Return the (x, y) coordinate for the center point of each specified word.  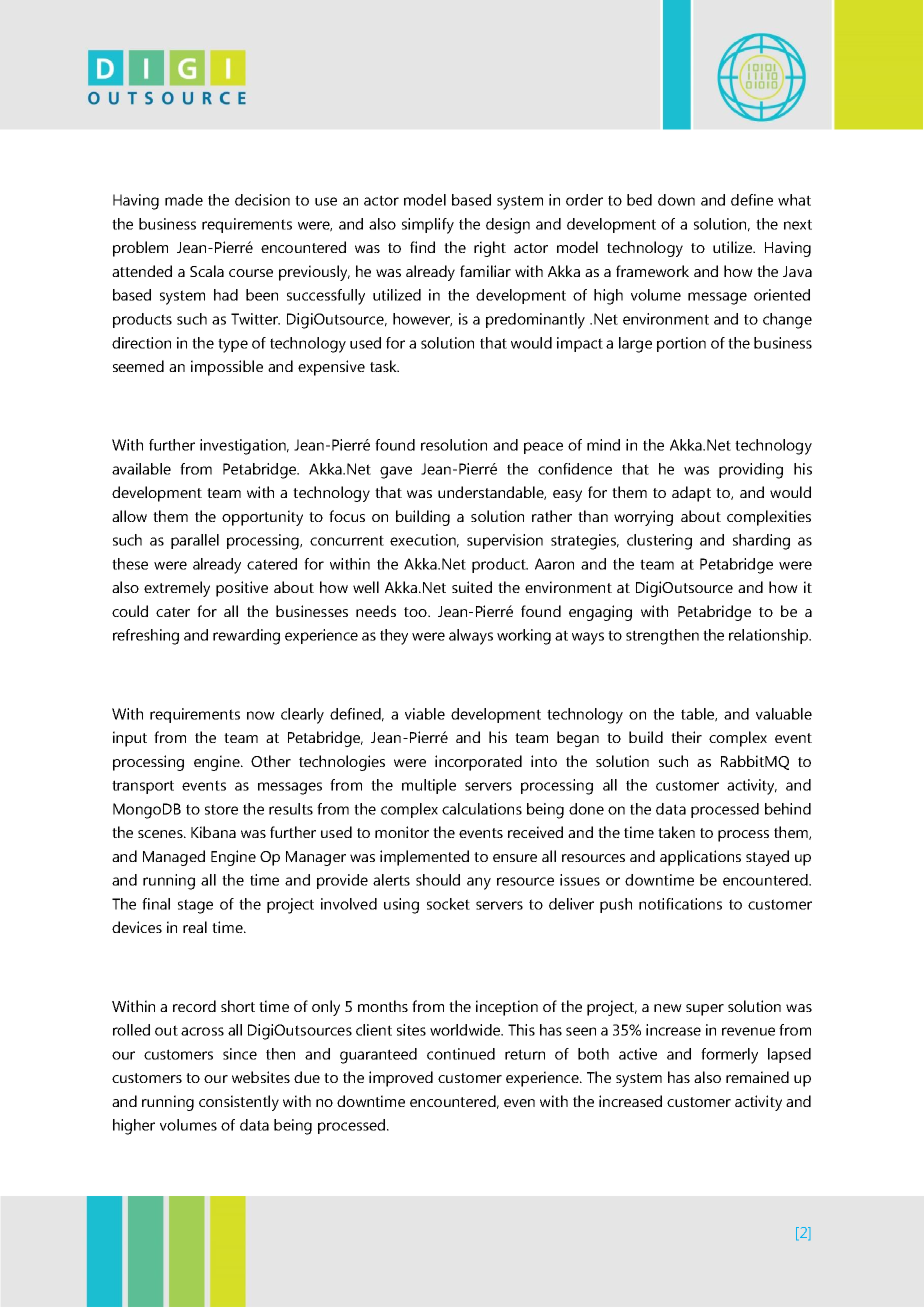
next (798, 224)
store (221, 809)
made (184, 200)
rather (552, 516)
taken (676, 832)
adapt (691, 494)
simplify (428, 226)
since (240, 1054)
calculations (482, 809)
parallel (195, 541)
